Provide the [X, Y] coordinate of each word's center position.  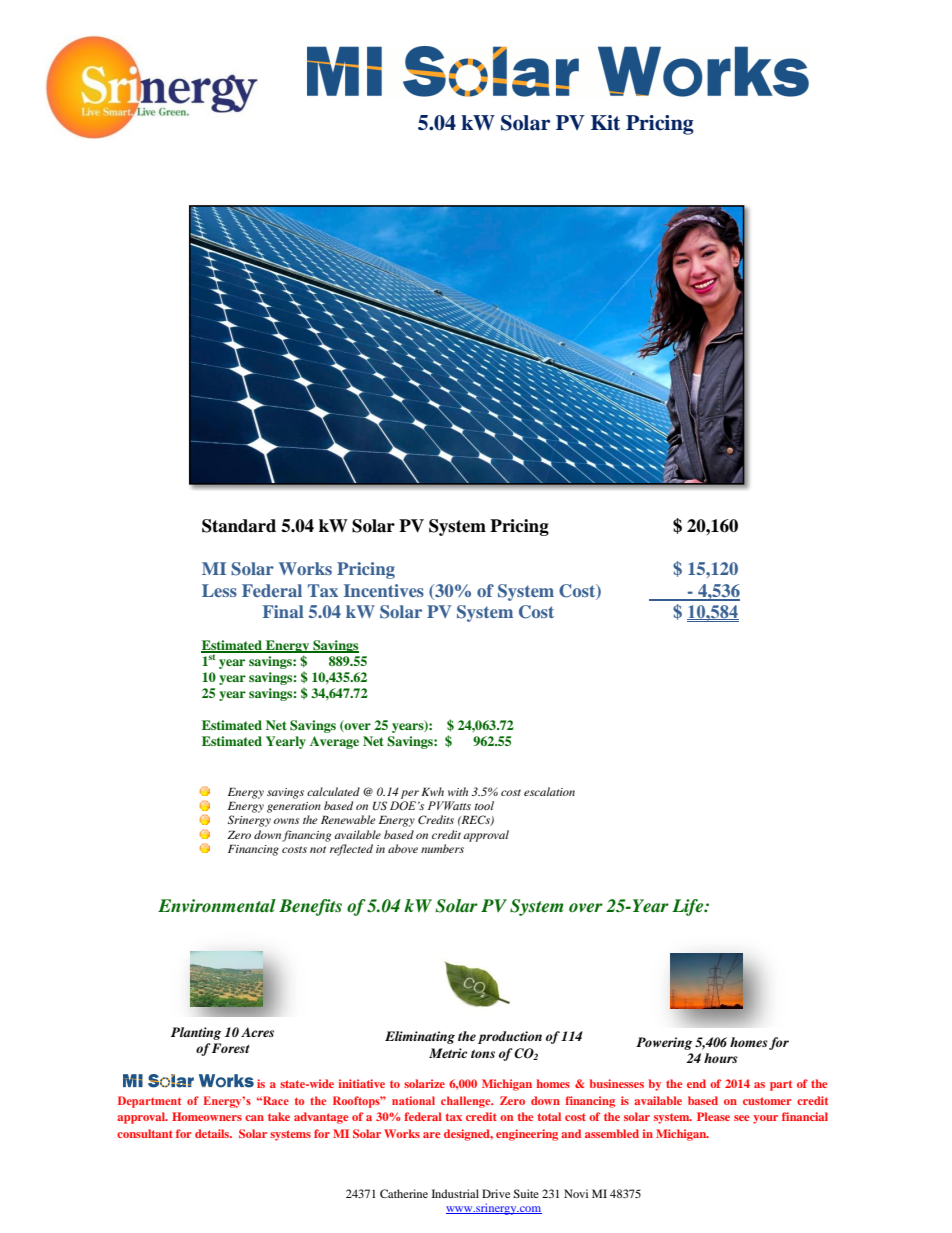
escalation [549, 791]
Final [283, 611]
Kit [605, 122]
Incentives [384, 590]
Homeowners [207, 1116]
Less [219, 590]
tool [484, 805]
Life [689, 907]
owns [287, 821]
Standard [239, 526]
